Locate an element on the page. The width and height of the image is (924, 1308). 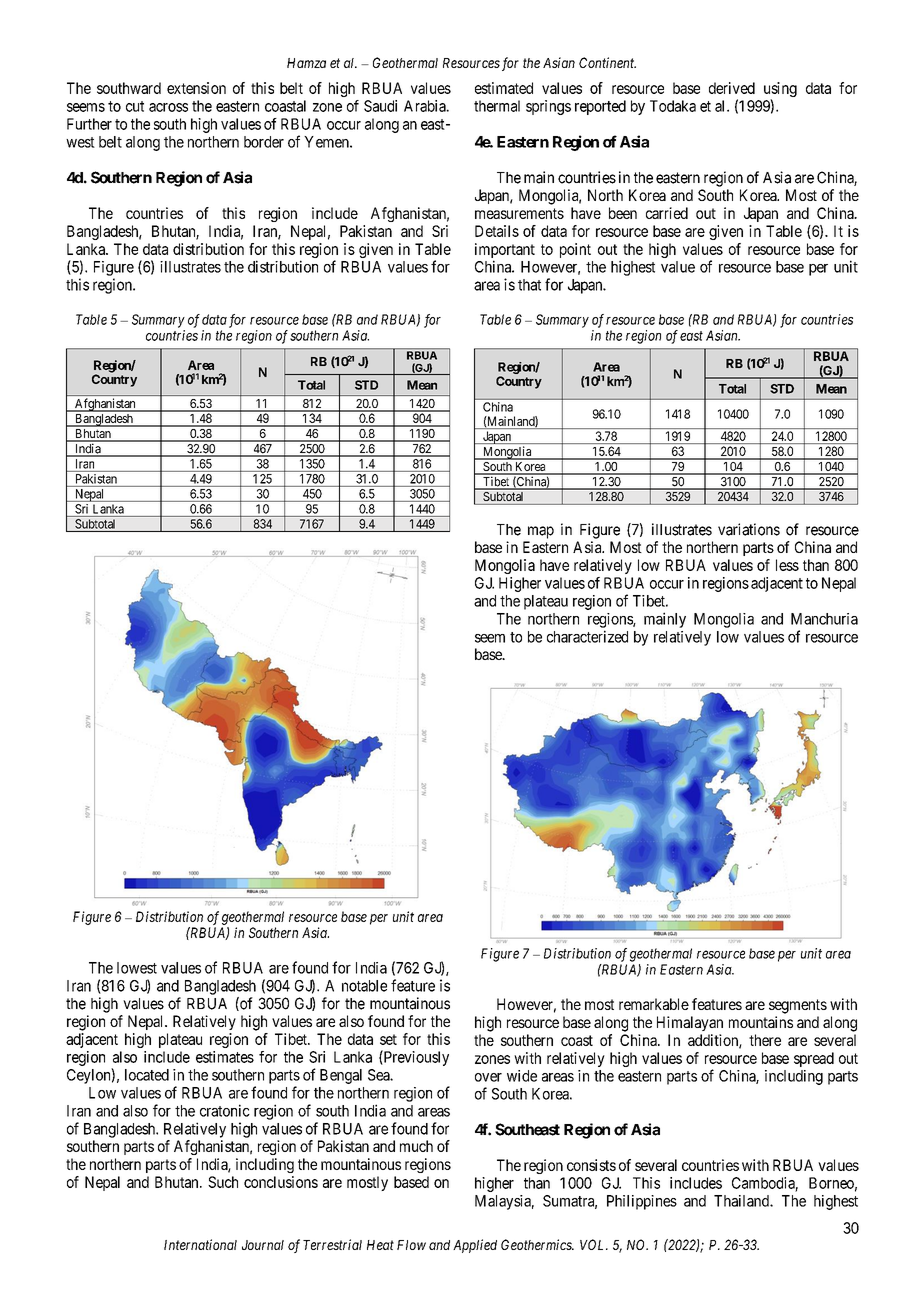
variations is located at coordinates (749, 529).
